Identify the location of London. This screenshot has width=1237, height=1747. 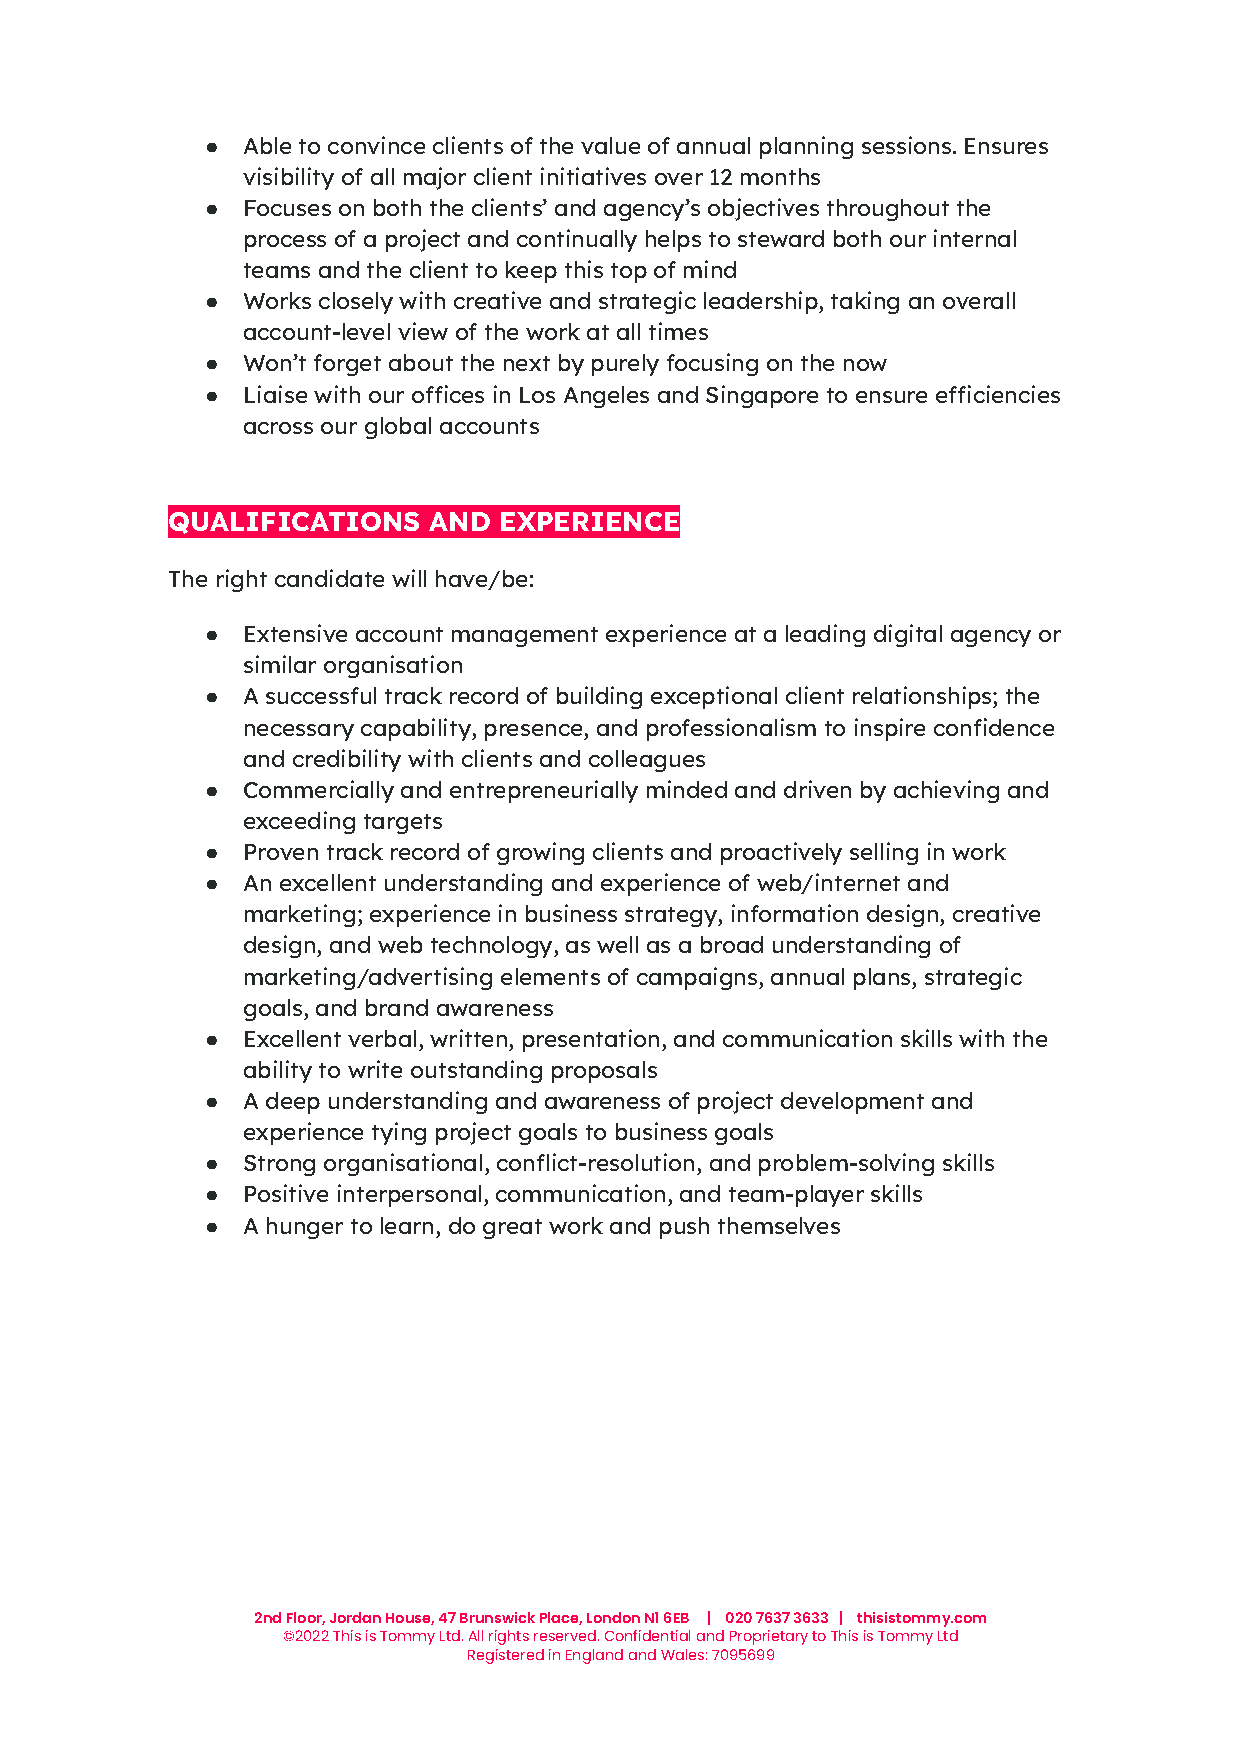
(613, 1617).
